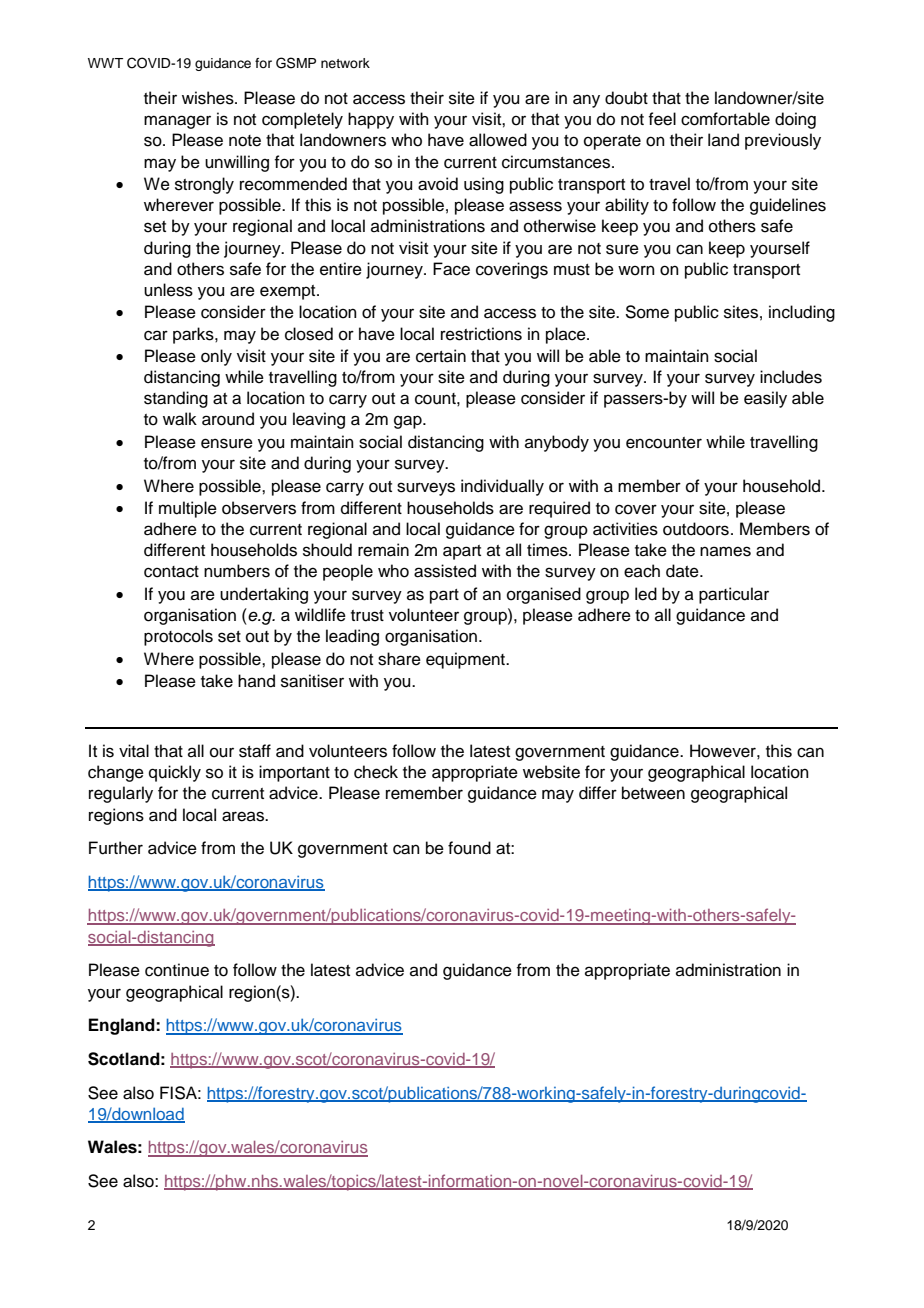 This image has width=924, height=1308. Describe the element at coordinates (498, 140) in the image. I see `allowed` at that location.
